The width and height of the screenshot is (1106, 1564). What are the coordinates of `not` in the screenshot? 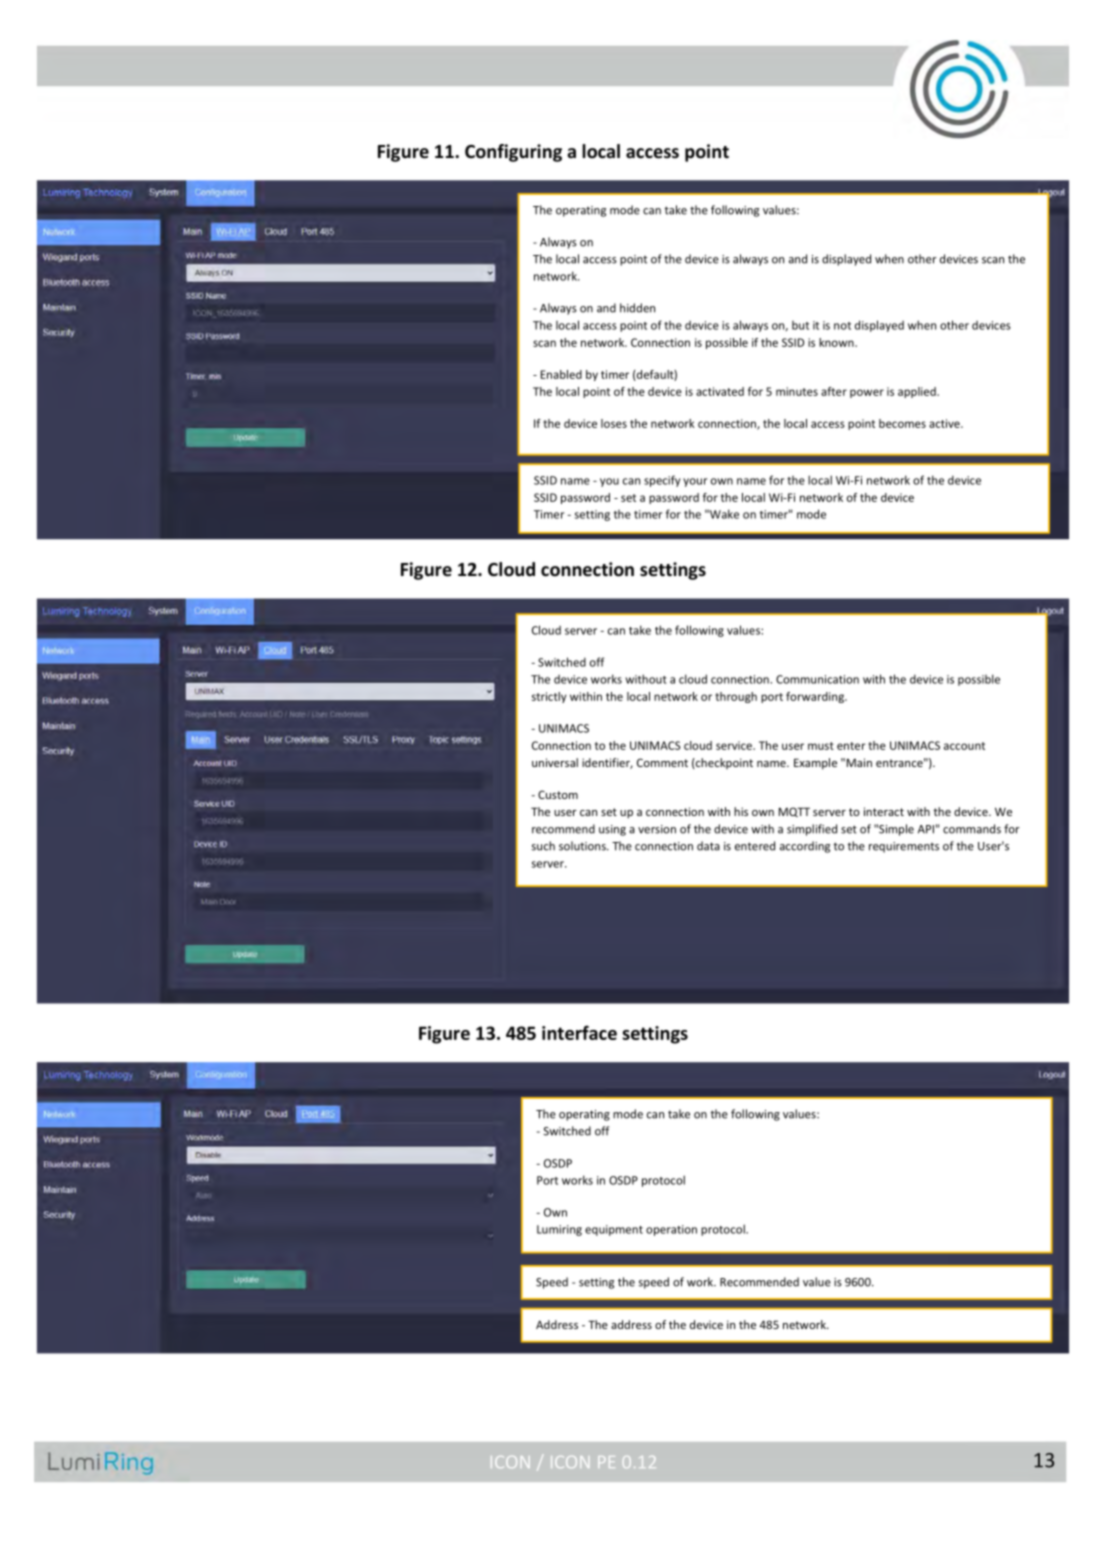 It's located at (842, 326).
